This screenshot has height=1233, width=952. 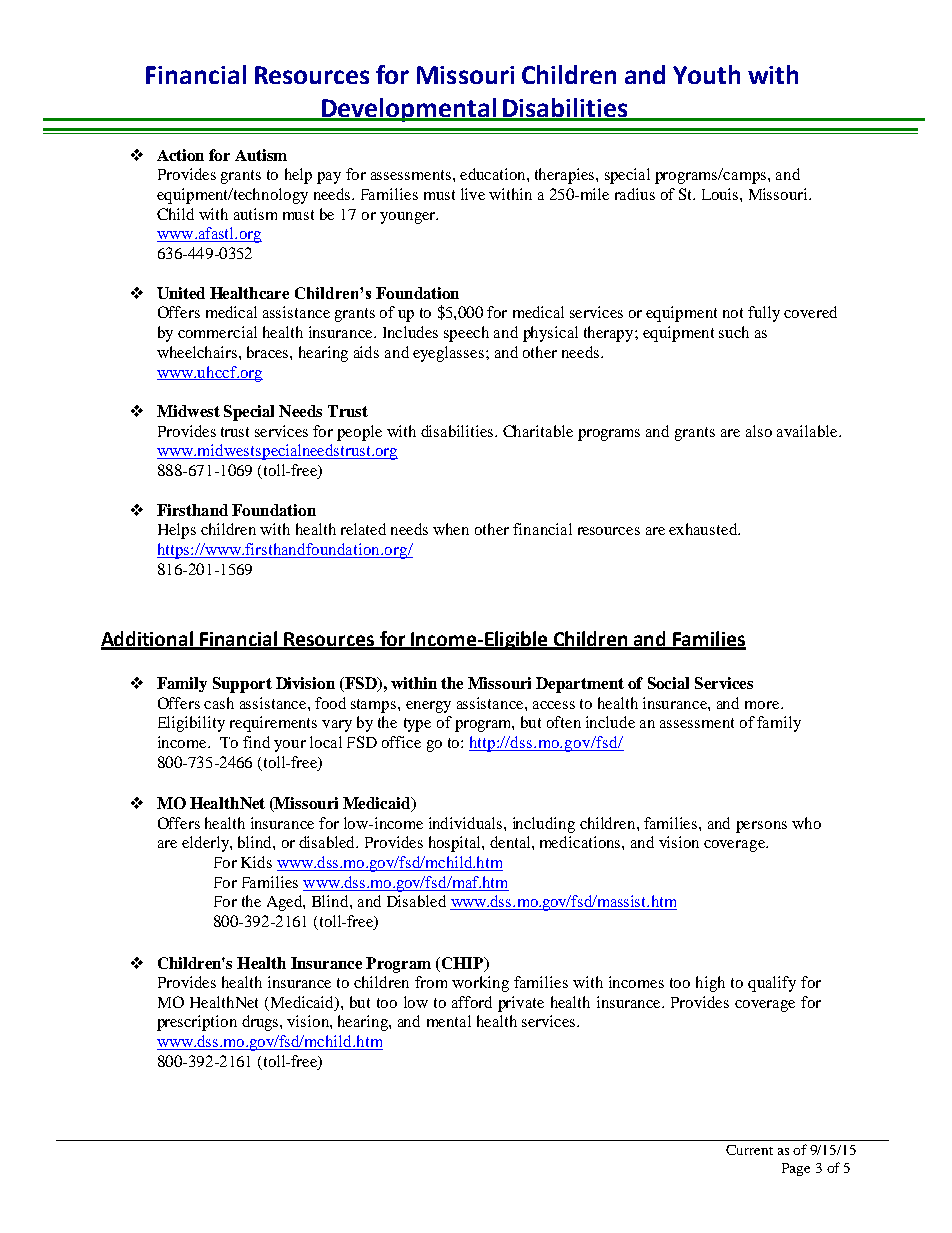 What do you see at coordinates (198, 352) in the screenshot?
I see `wheelchairs` at bounding box center [198, 352].
